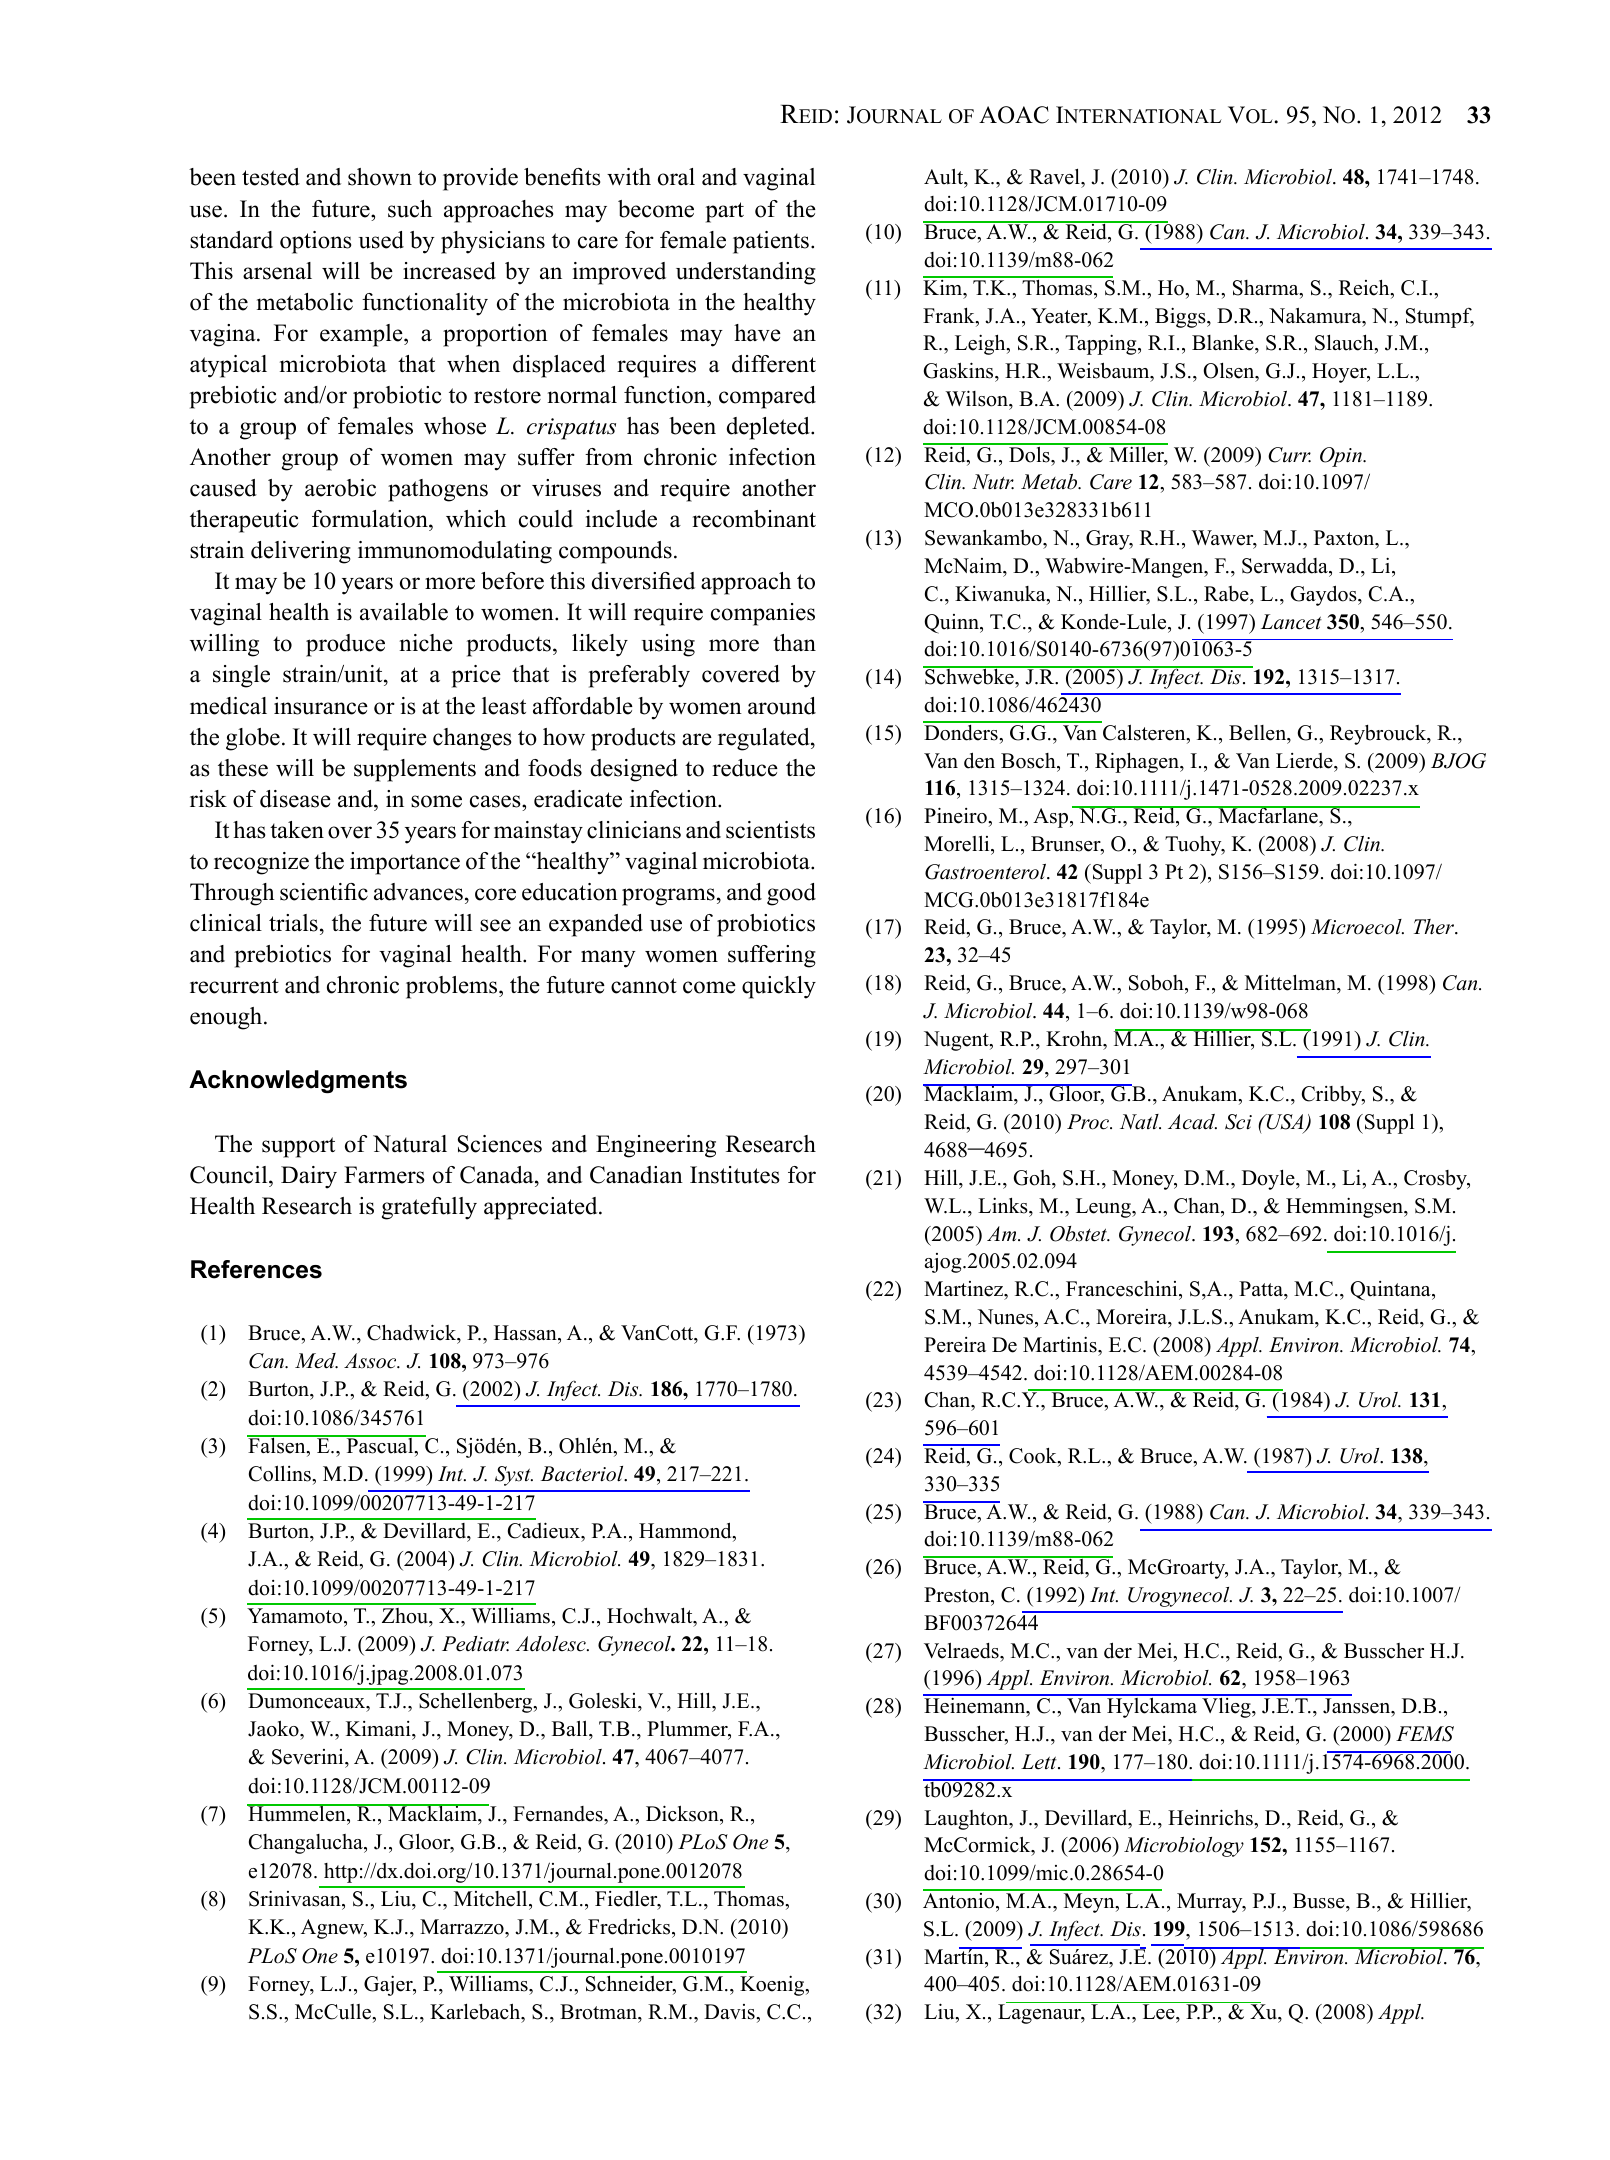 Image resolution: width=1610 pixels, height=2160 pixels. Describe the element at coordinates (345, 645) in the document. I see `produce` at that location.
